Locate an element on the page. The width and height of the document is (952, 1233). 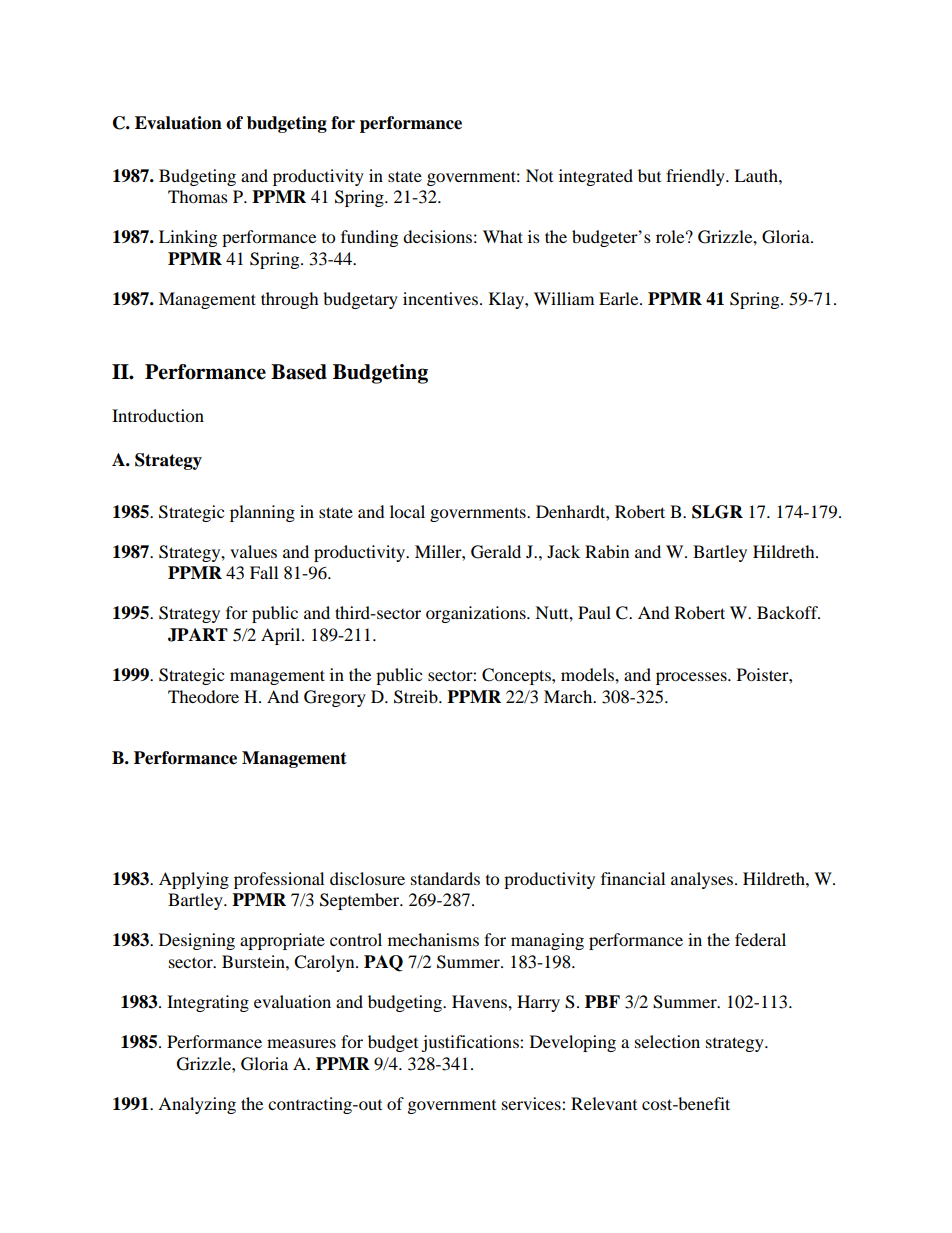
friendly is located at coordinates (696, 177).
